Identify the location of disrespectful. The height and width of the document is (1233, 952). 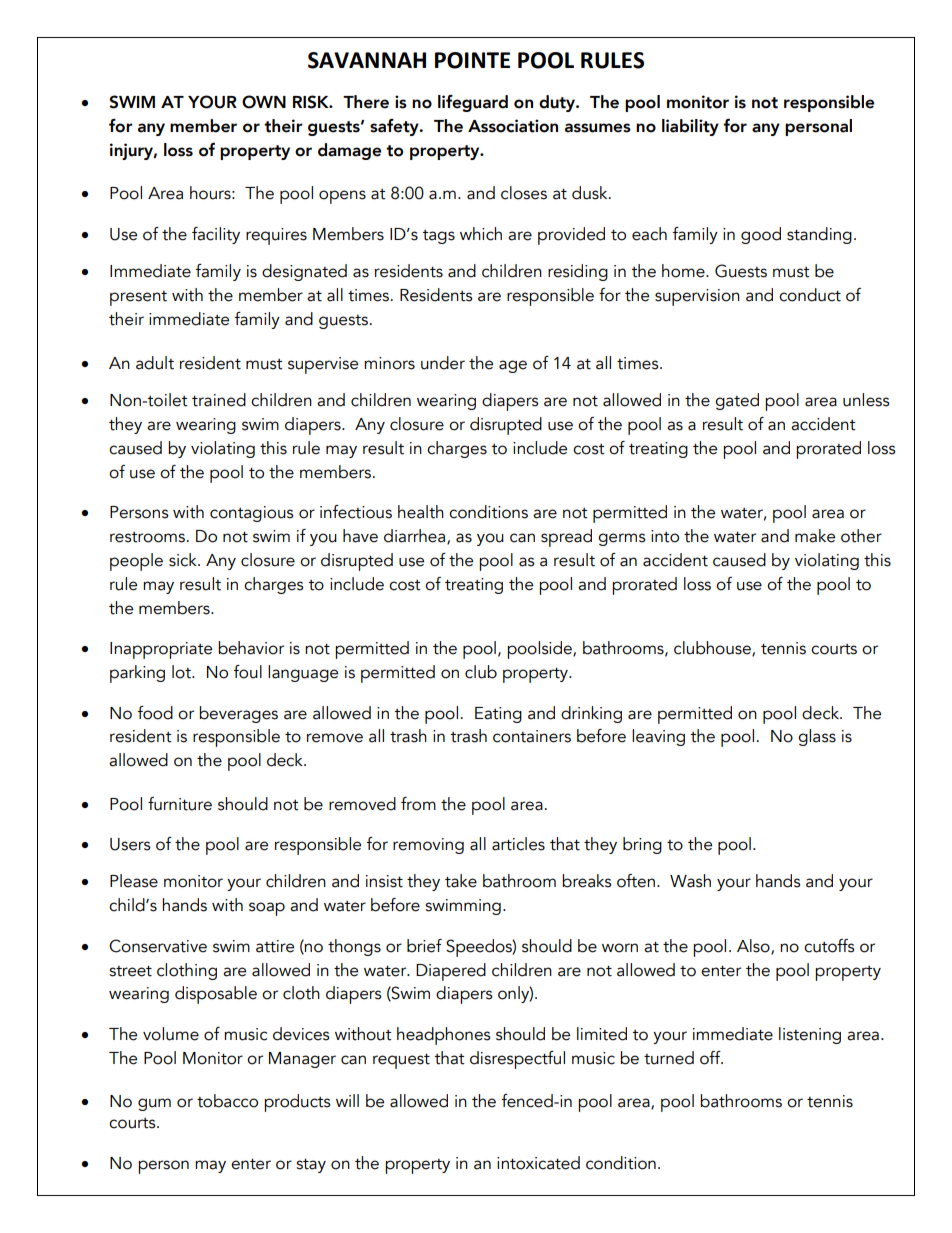
(517, 1060).
